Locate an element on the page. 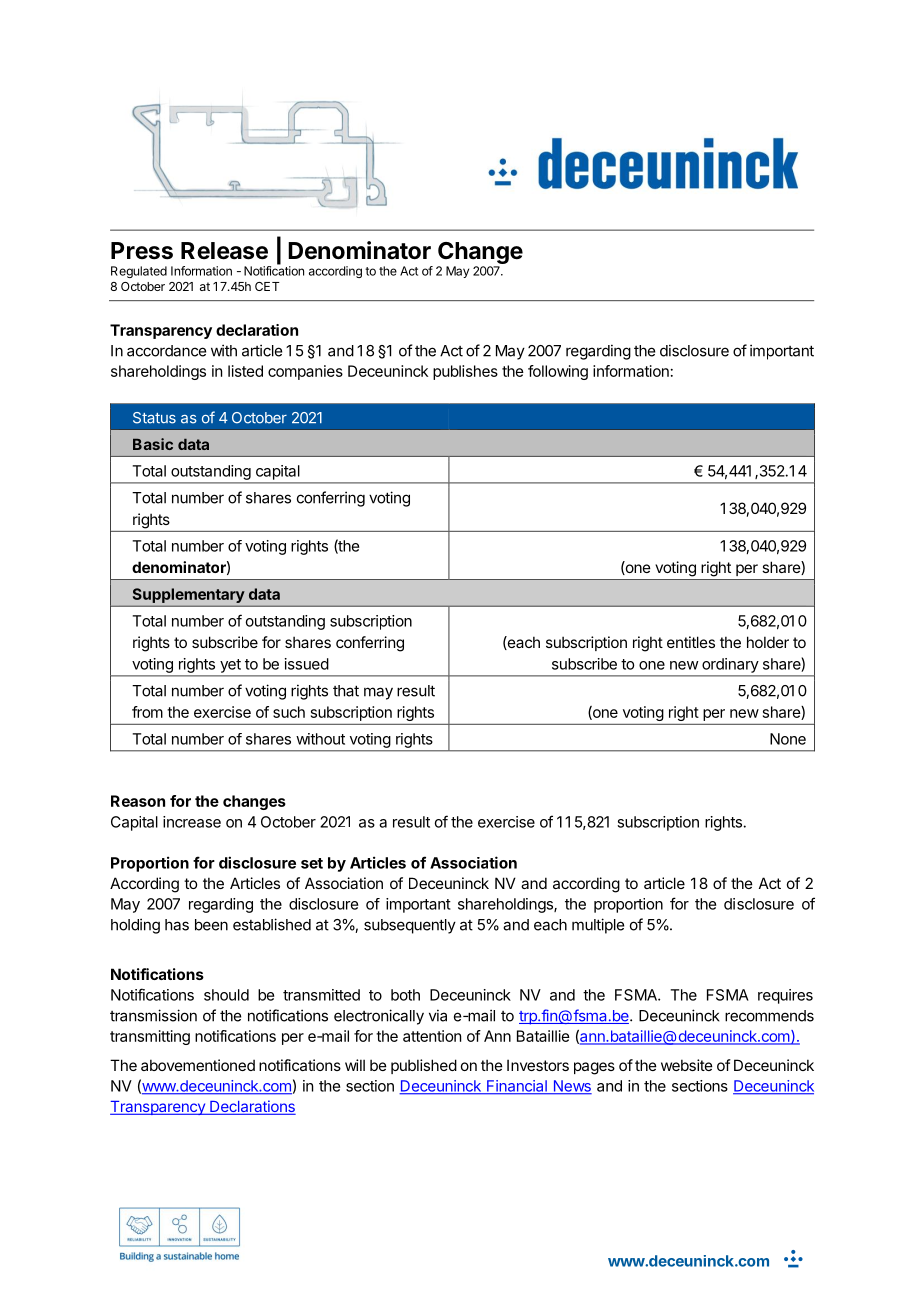 The width and height of the image is (924, 1308). Release is located at coordinates (224, 251).
